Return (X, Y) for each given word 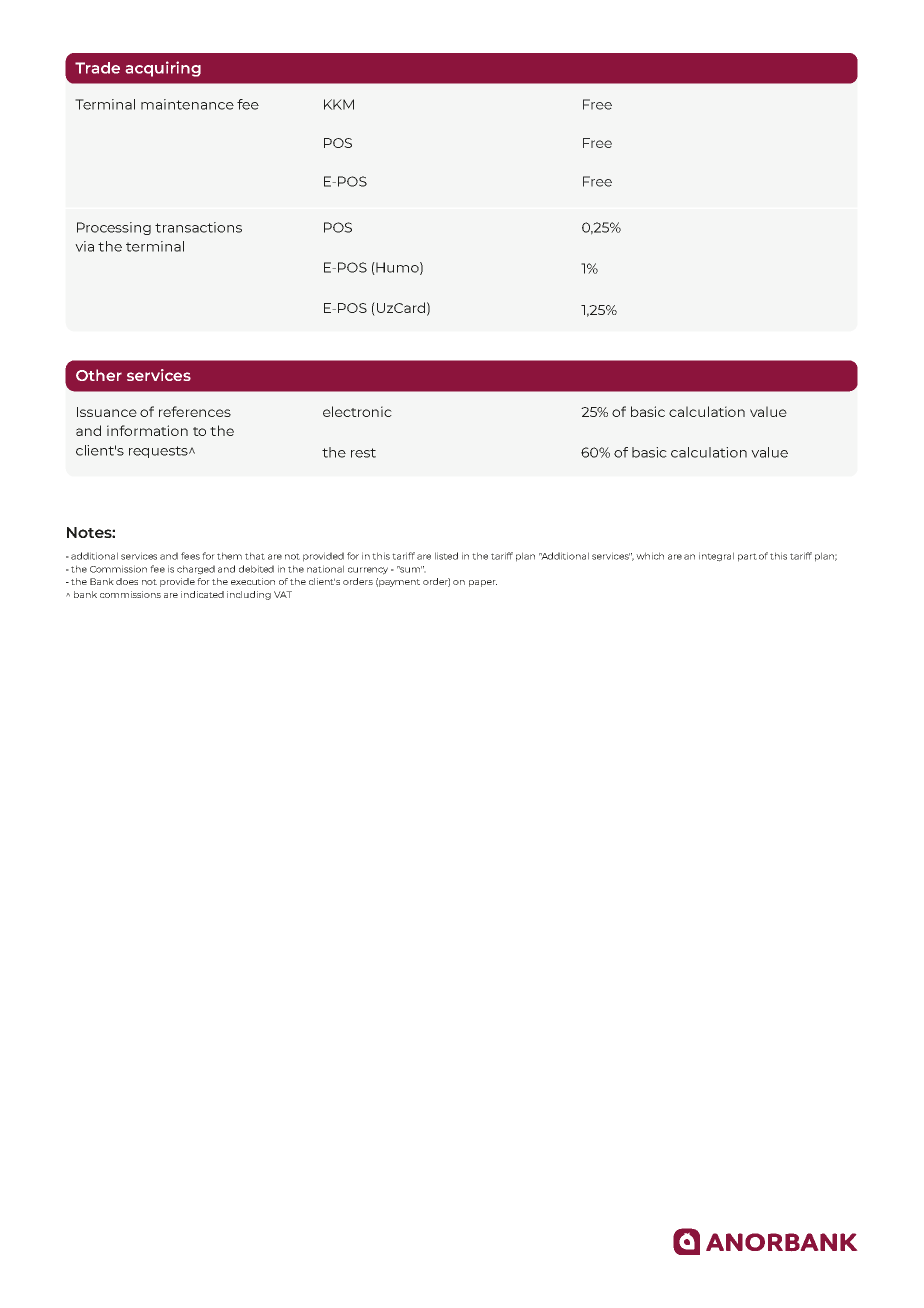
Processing (114, 228)
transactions (198, 227)
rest (363, 453)
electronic (357, 411)
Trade (97, 68)
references (195, 411)
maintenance (187, 104)
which (650, 556)
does (127, 581)
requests (159, 452)
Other (99, 375)
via (84, 246)
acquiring (163, 69)
